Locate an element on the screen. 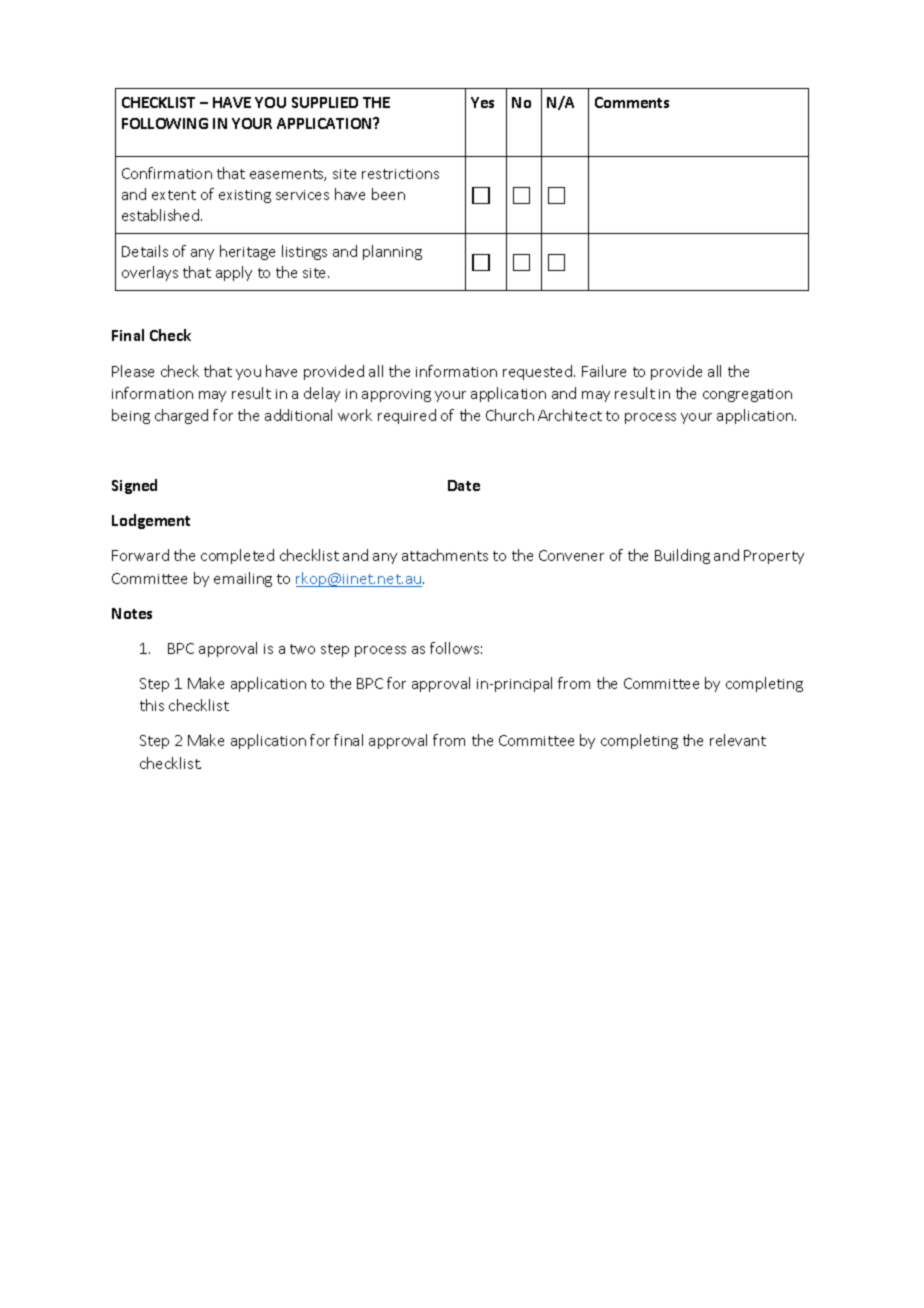  this is located at coordinates (152, 705).
